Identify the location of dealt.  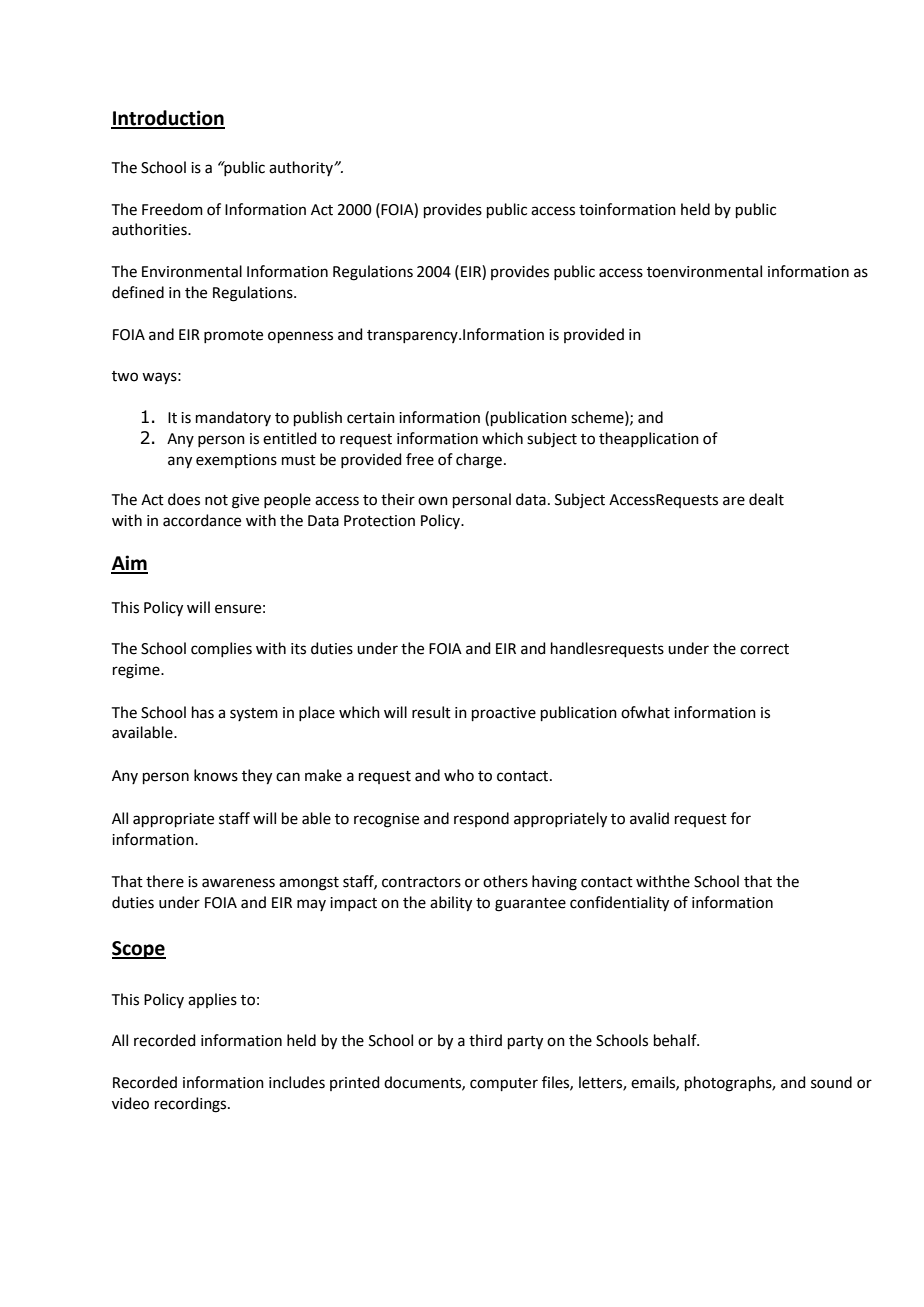
(766, 499).
